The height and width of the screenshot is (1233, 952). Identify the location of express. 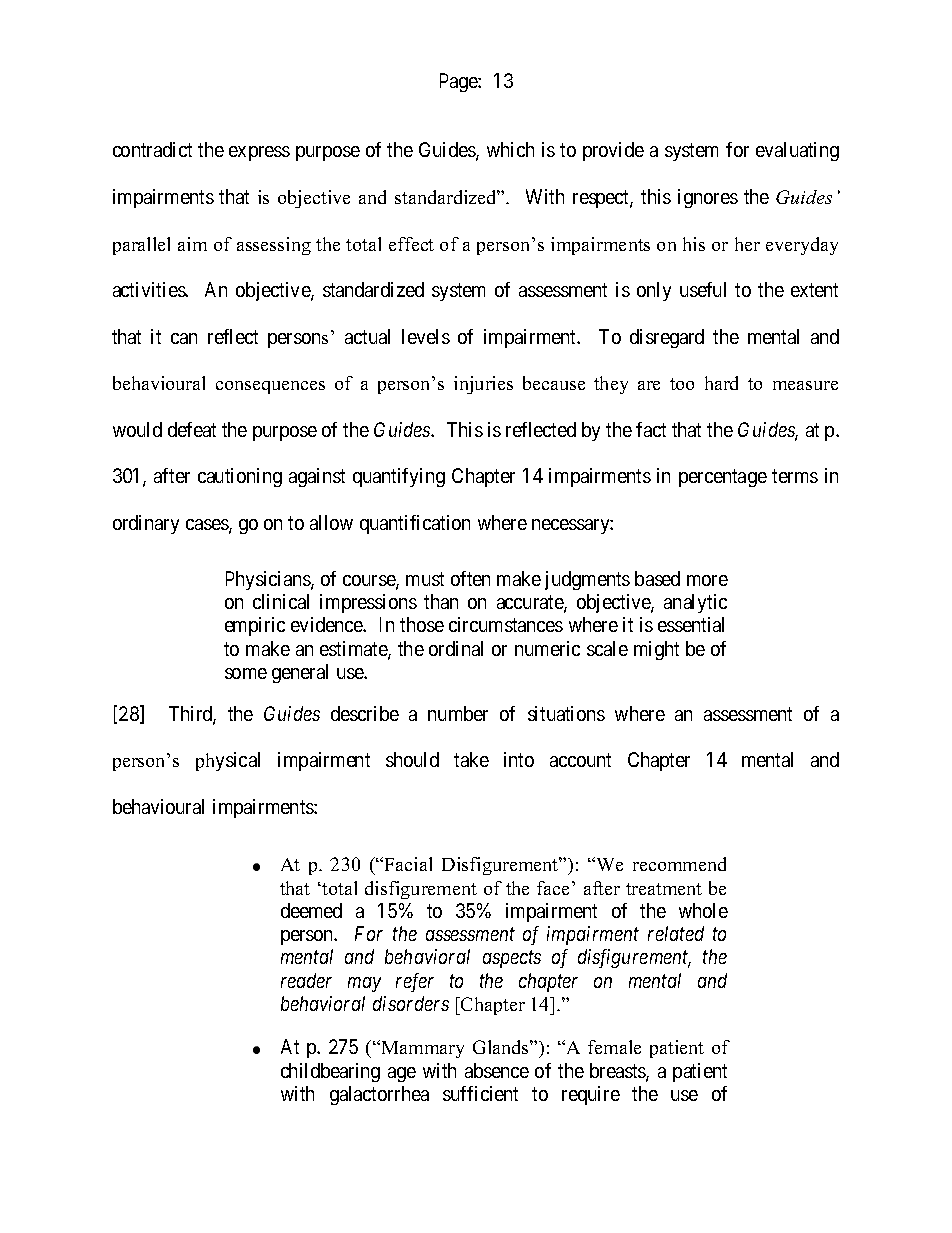
(259, 153).
